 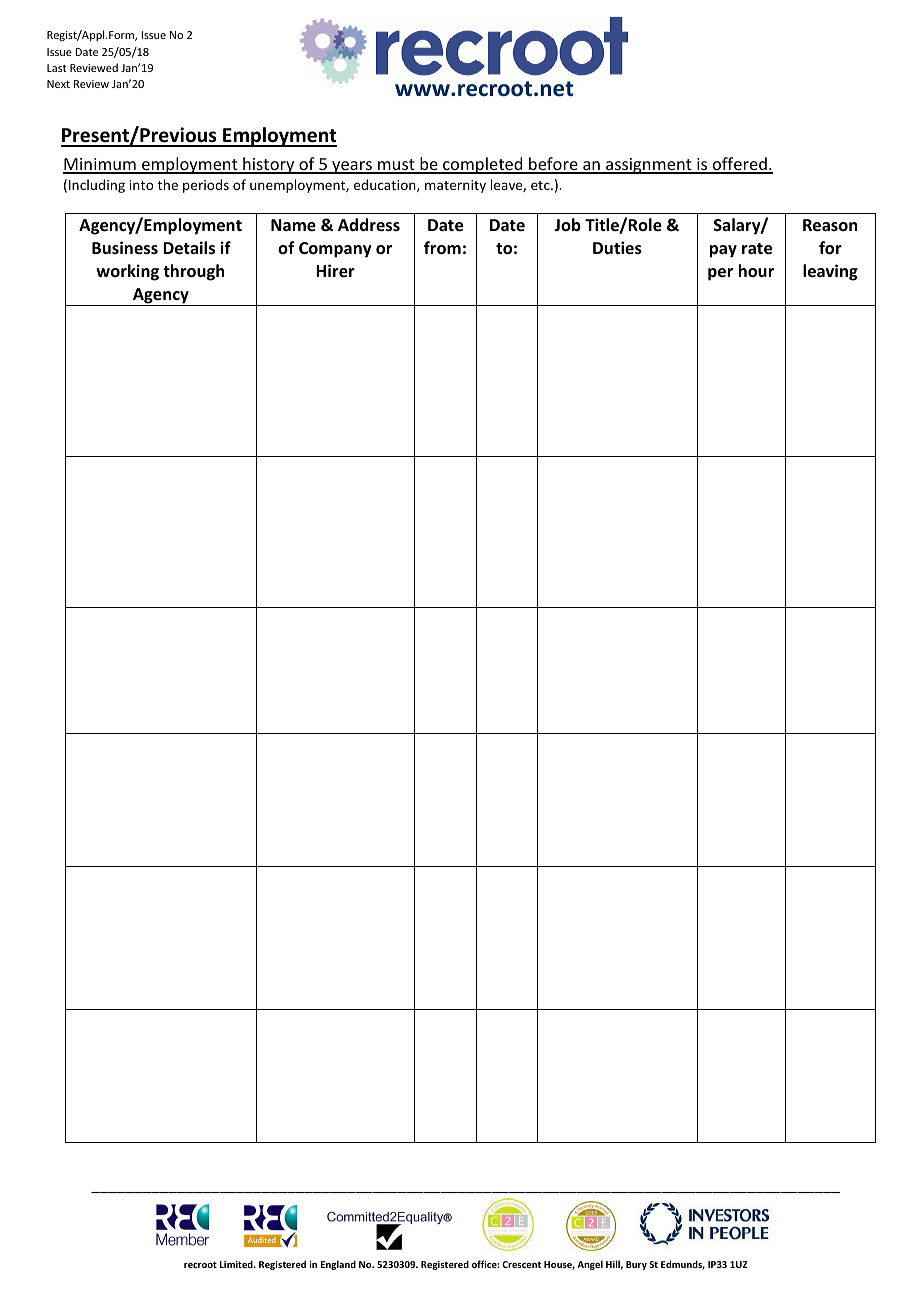 What do you see at coordinates (683, 1265) in the document?
I see `Edmunds` at bounding box center [683, 1265].
